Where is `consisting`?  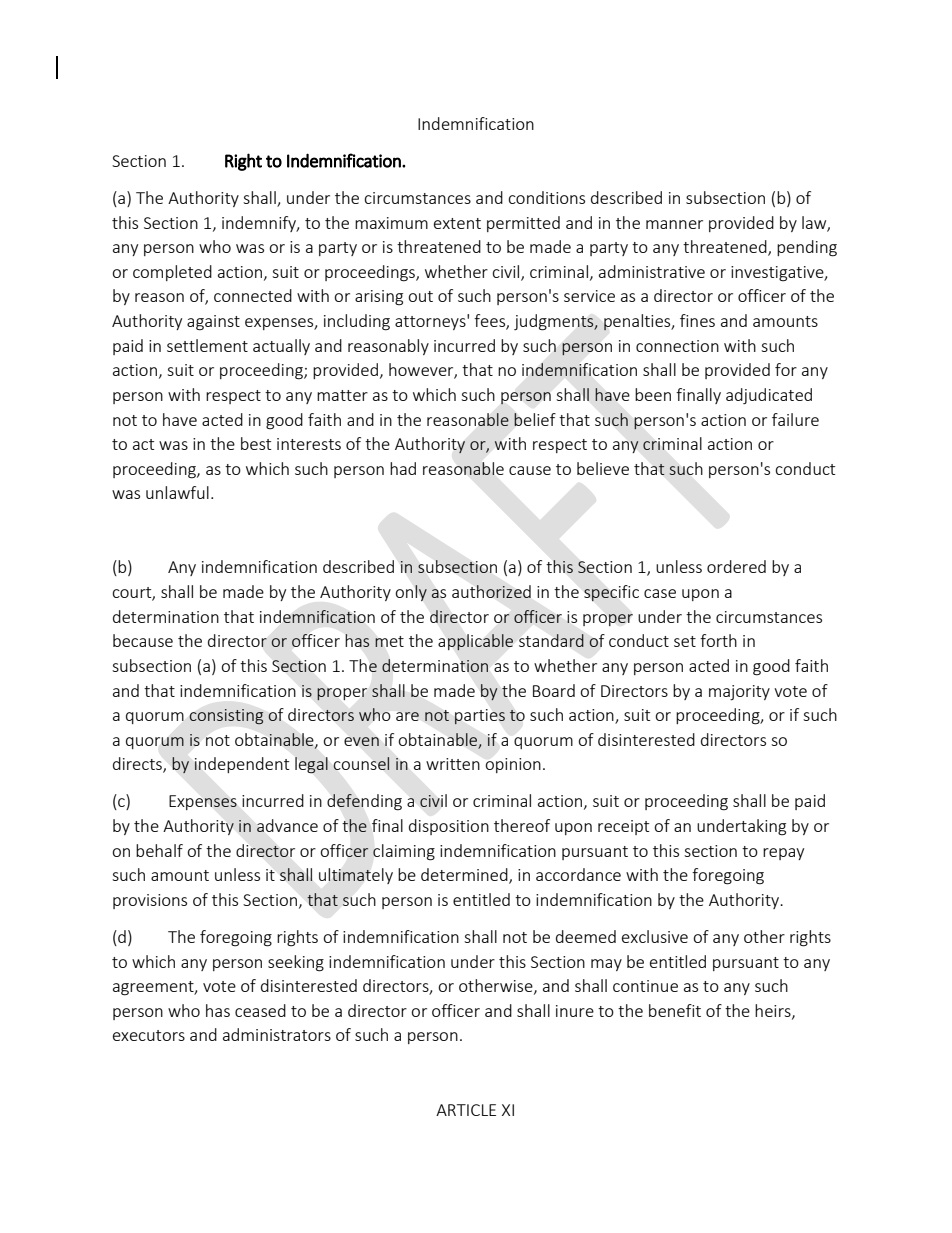
consisting is located at coordinates (226, 716).
